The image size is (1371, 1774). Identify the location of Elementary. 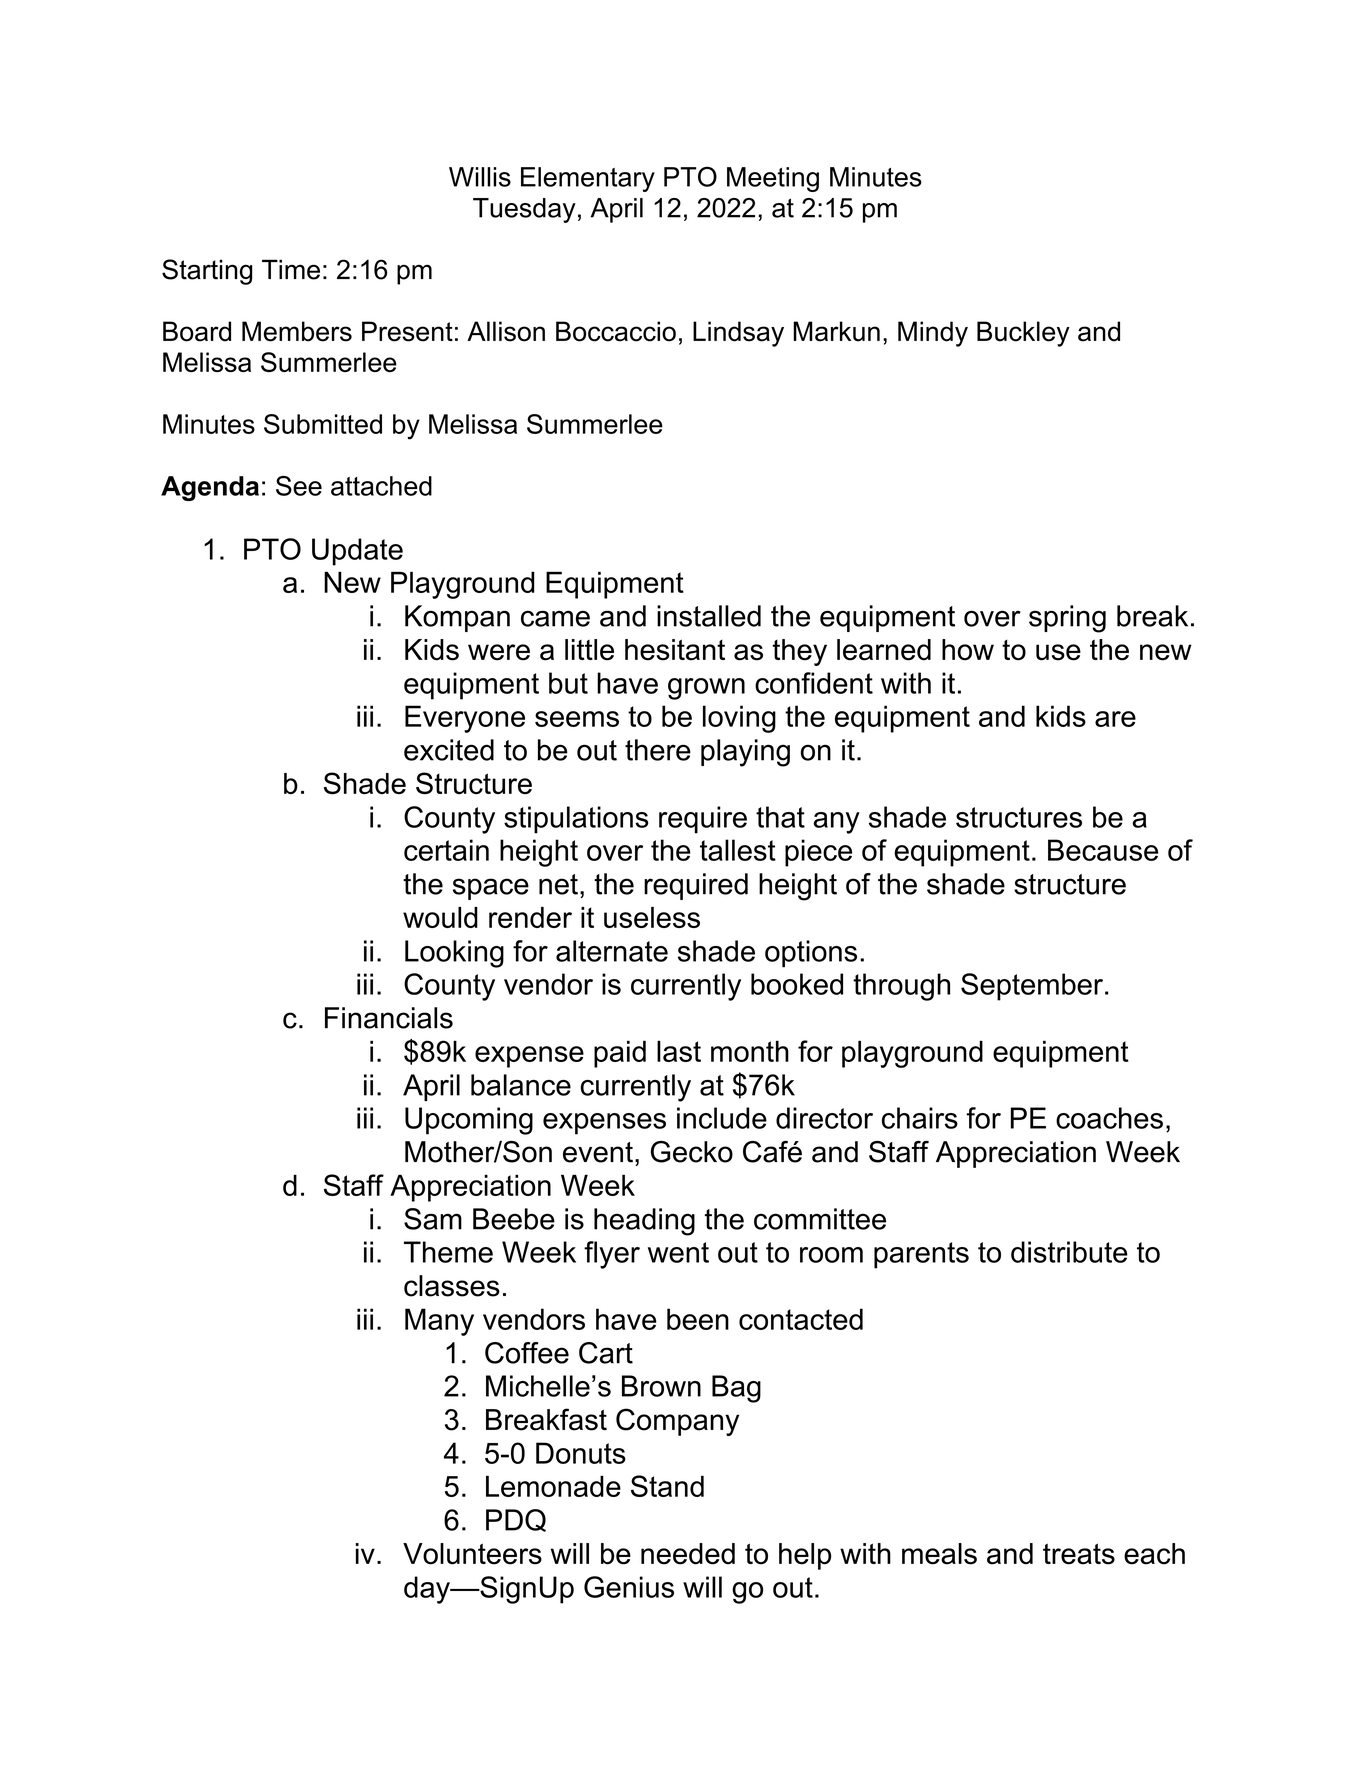
(588, 179).
